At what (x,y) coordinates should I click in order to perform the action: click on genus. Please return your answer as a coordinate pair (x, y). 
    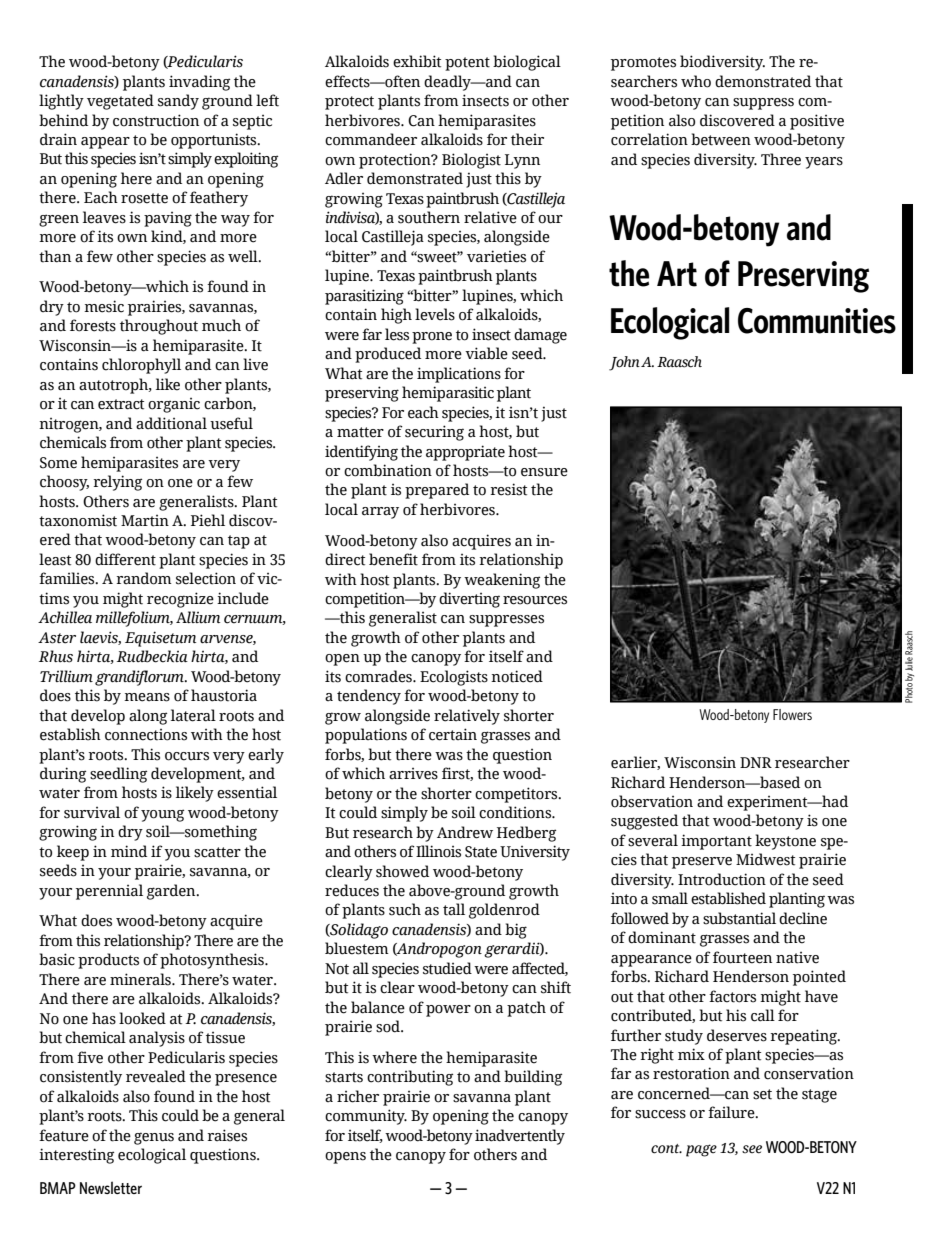
    Looking at the image, I should click on (154, 1138).
